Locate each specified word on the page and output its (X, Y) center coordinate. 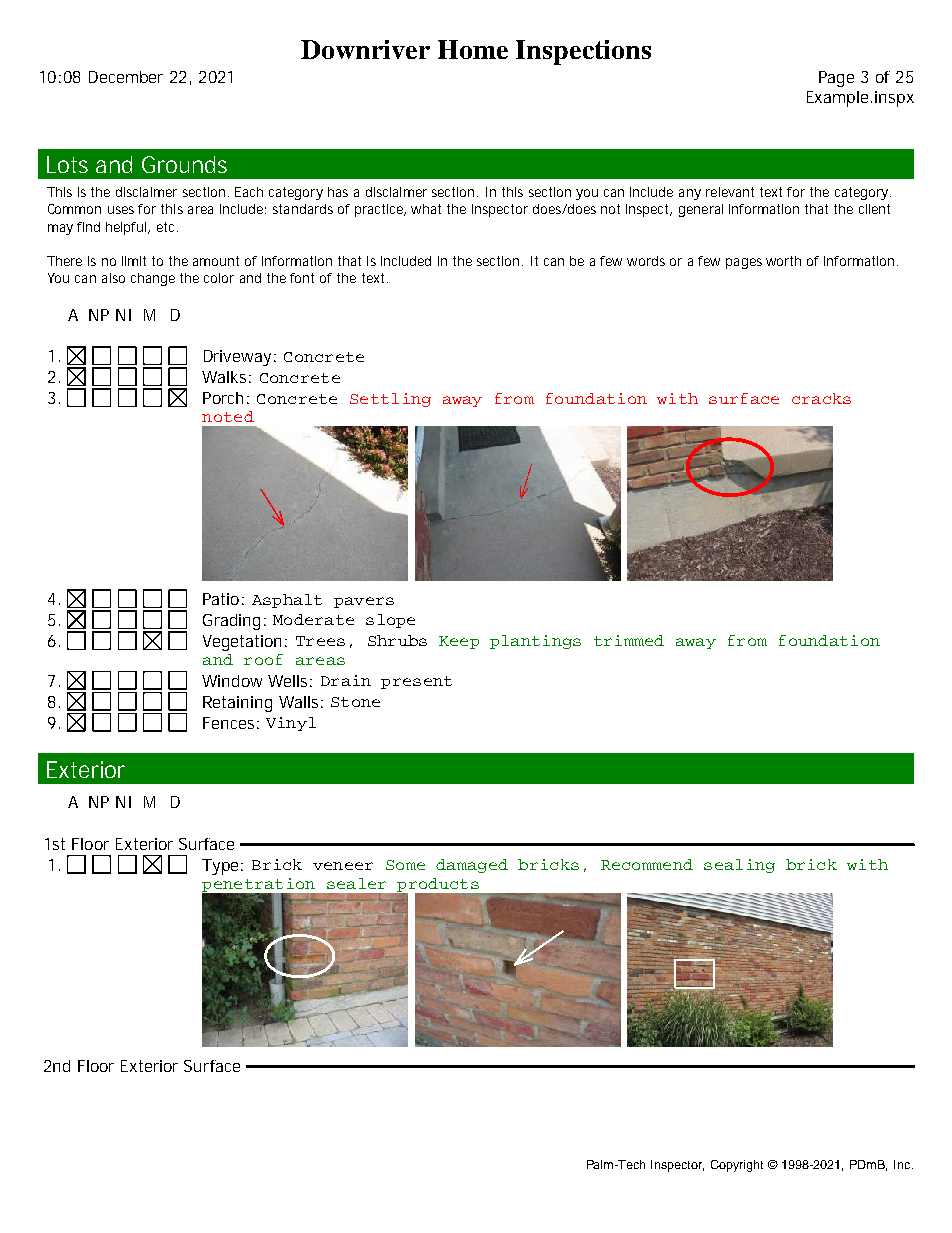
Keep (459, 642)
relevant (733, 192)
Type (222, 867)
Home (473, 49)
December (126, 77)
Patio (223, 599)
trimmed (629, 640)
